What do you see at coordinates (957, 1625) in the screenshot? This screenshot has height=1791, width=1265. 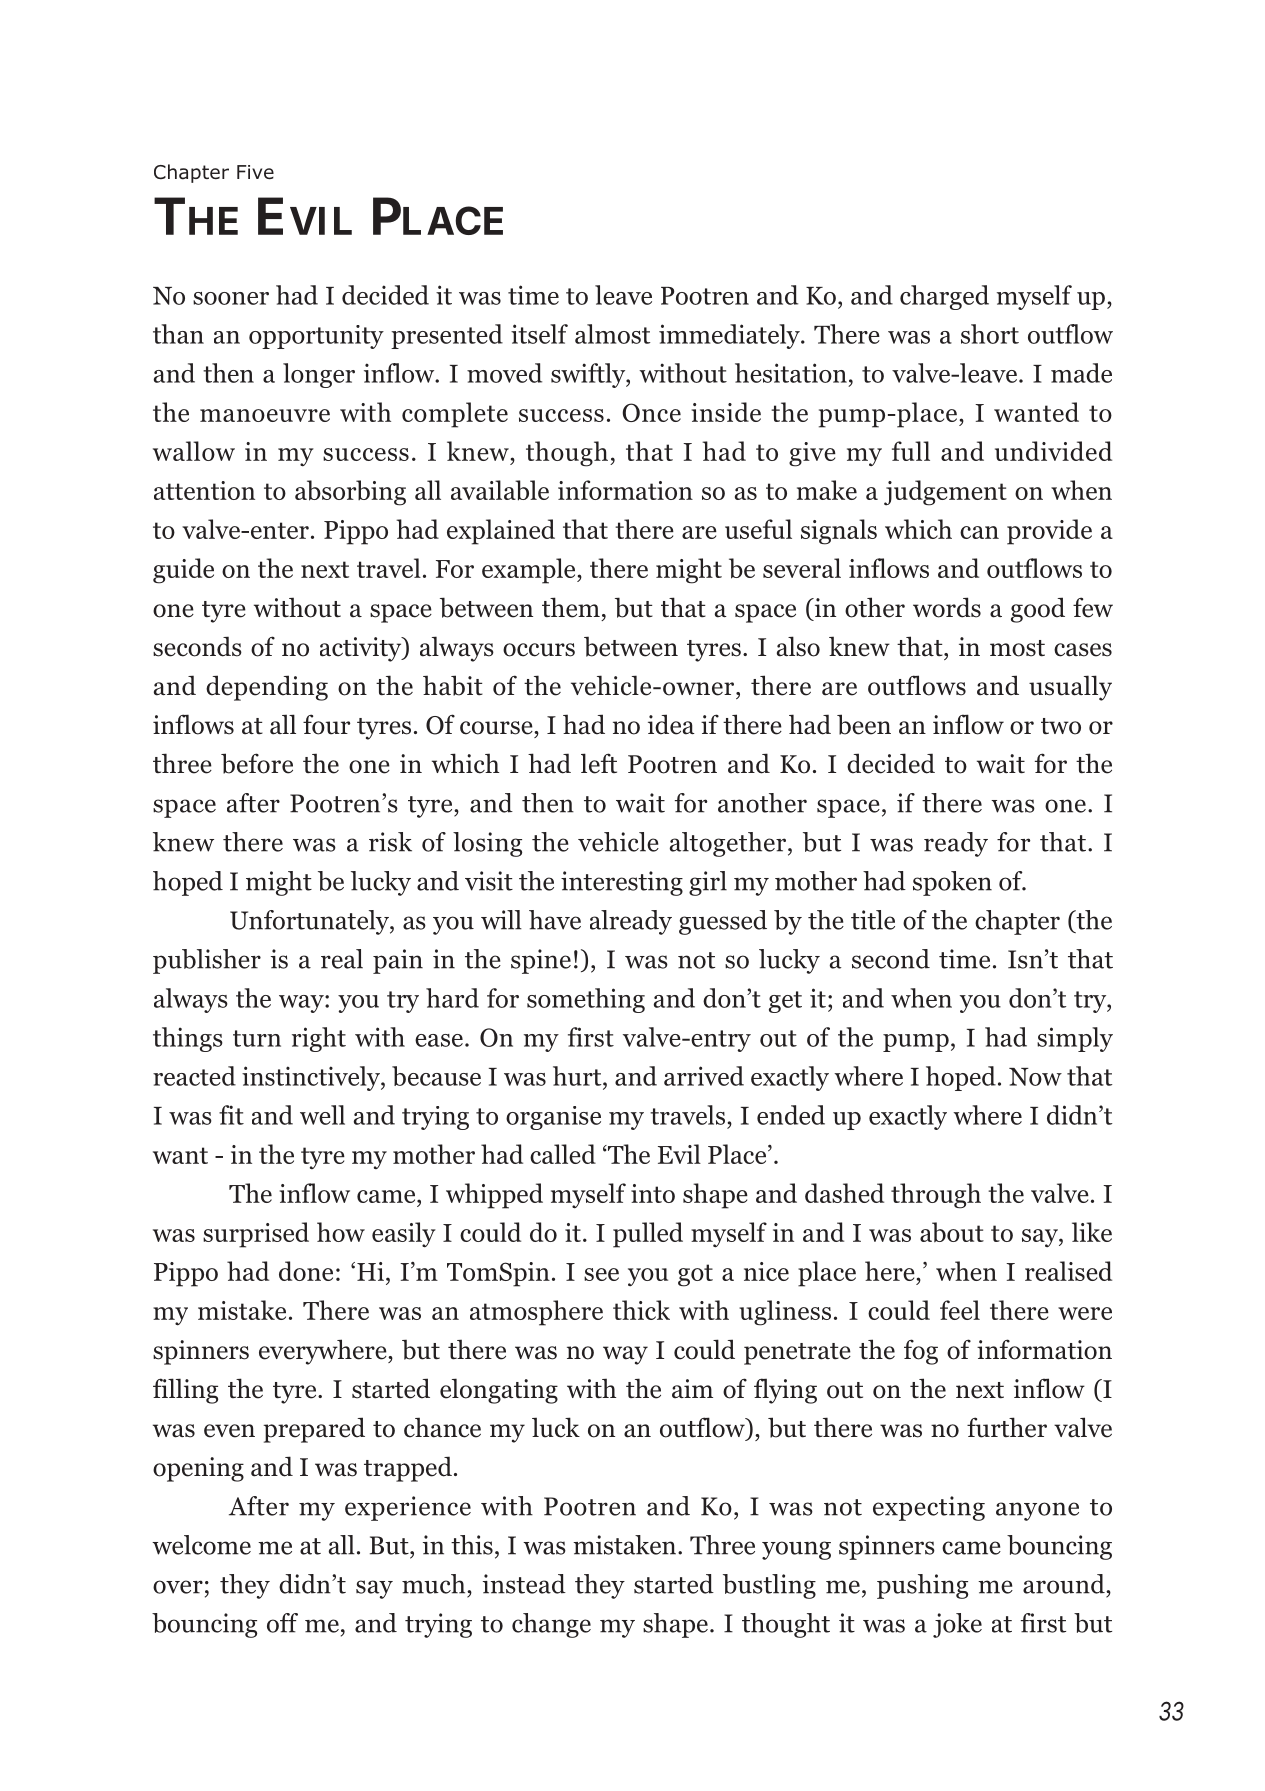 I see `joke` at bounding box center [957, 1625].
